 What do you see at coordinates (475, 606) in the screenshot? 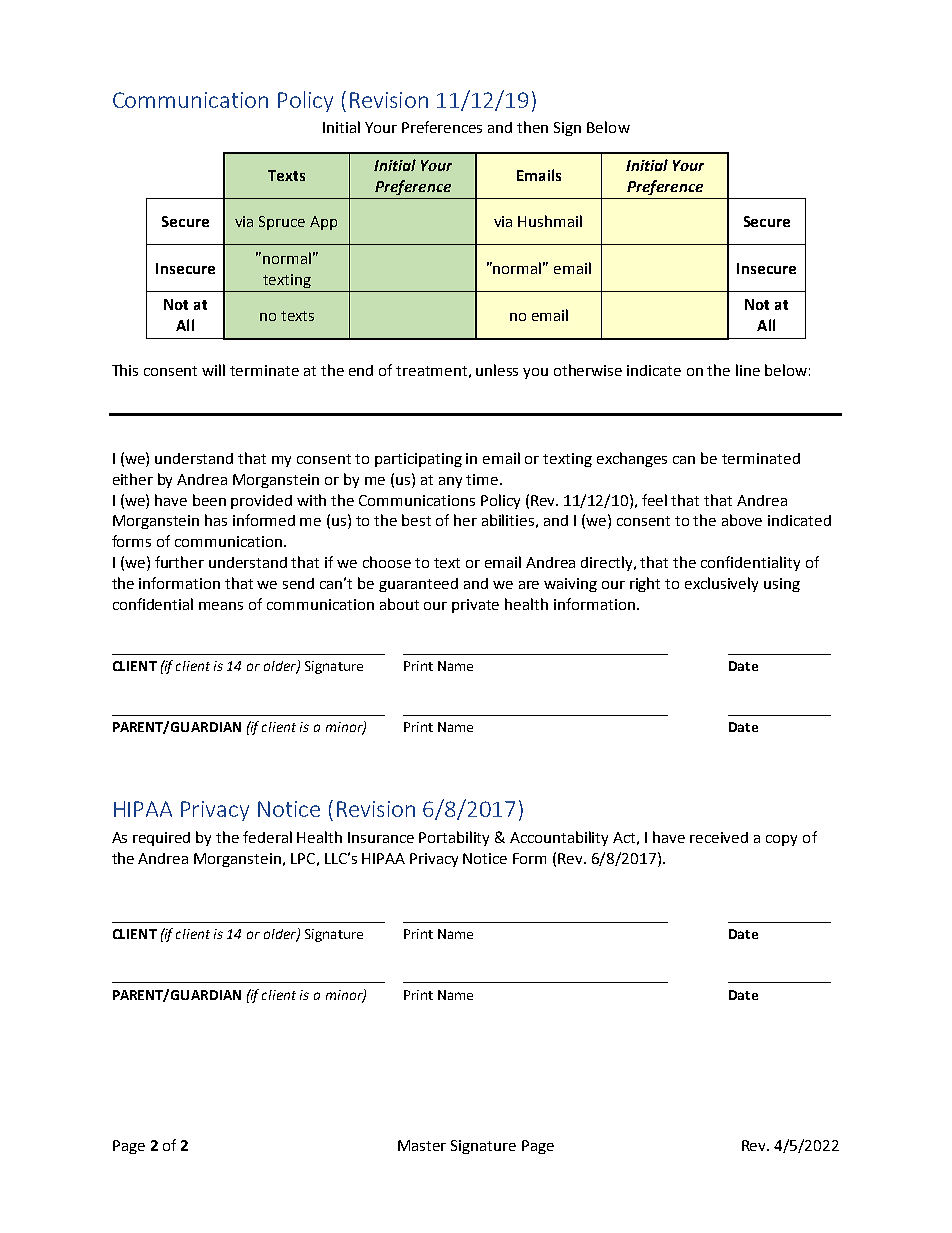
I see `private` at bounding box center [475, 606].
